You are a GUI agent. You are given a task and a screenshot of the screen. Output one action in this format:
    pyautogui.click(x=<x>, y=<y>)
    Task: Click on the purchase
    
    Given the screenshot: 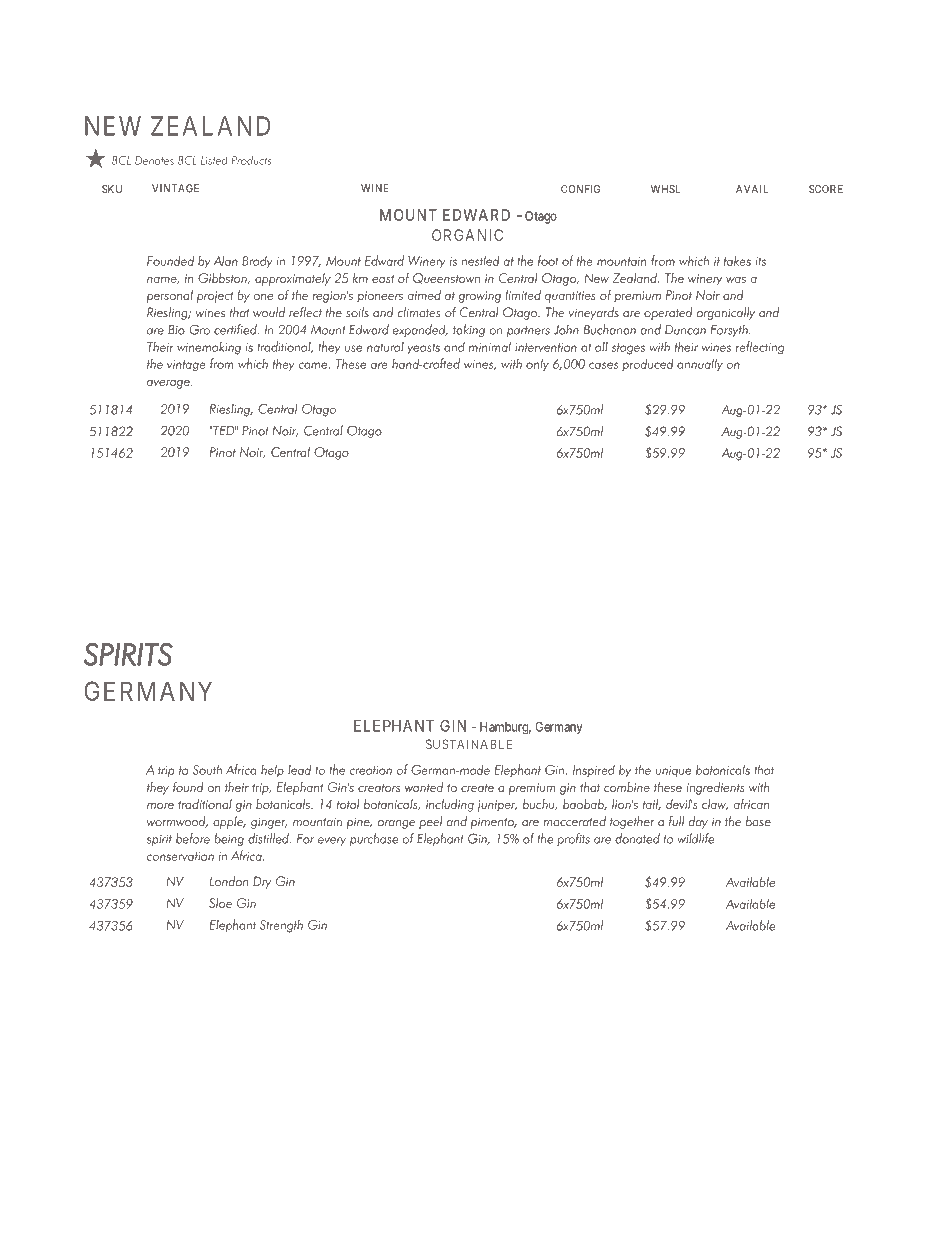 What is the action you would take?
    pyautogui.click(x=374, y=839)
